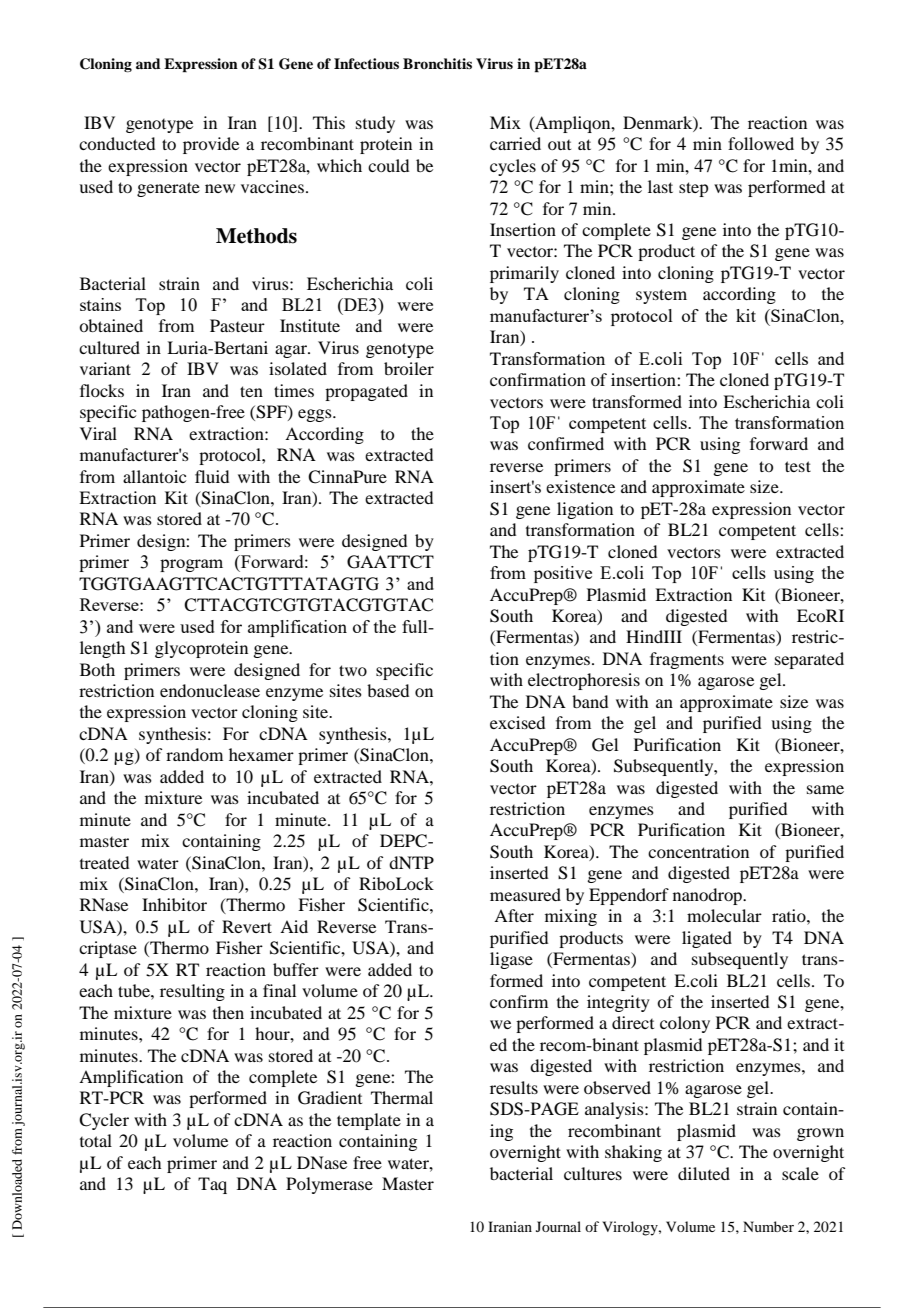 This image has width=924, height=1308. Describe the element at coordinates (105, 368) in the image. I see `variant` at that location.
